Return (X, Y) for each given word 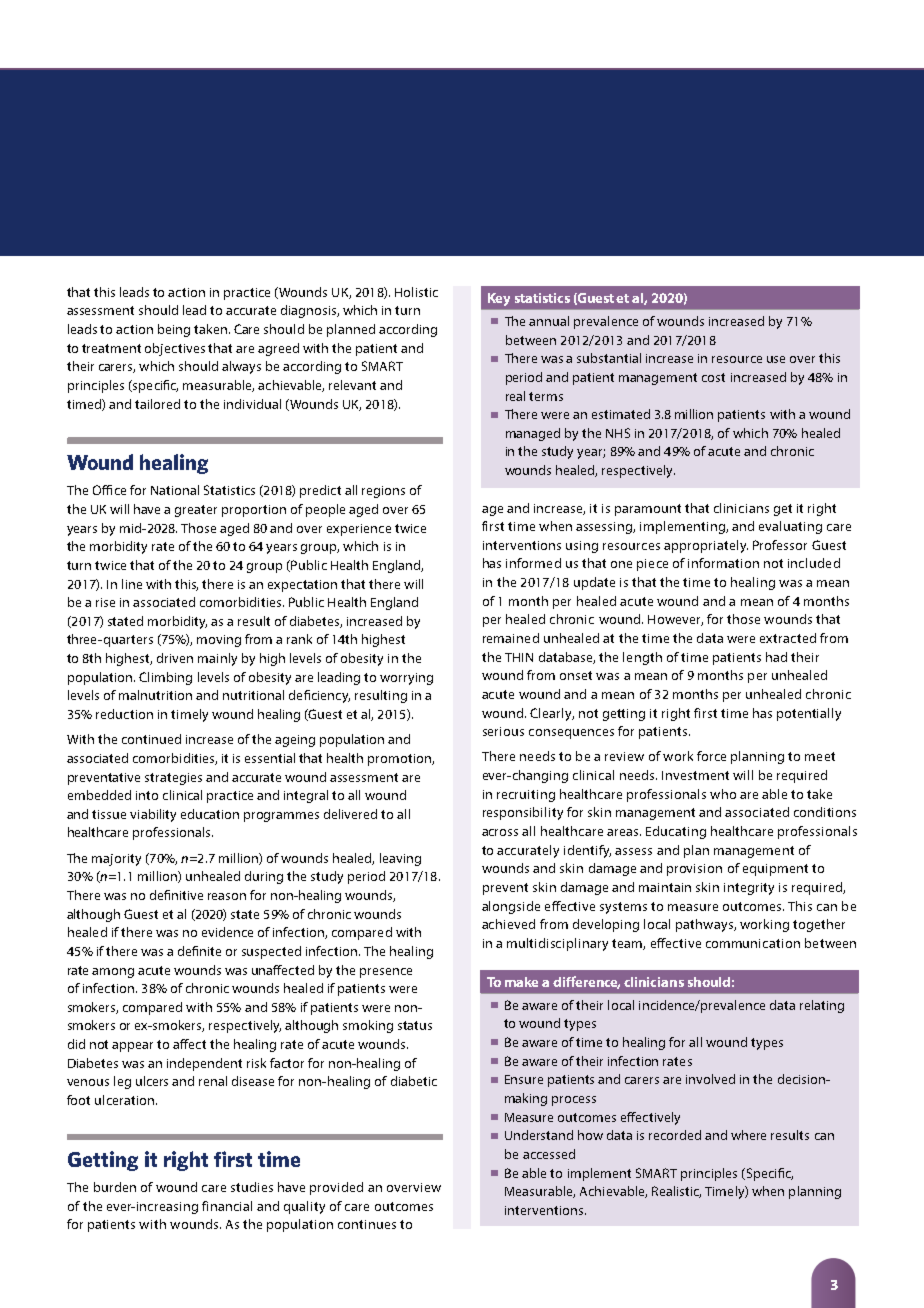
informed (533, 563)
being (174, 330)
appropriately (706, 546)
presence (386, 973)
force (711, 756)
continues (367, 1224)
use (776, 359)
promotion (400, 760)
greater (196, 511)
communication (753, 943)
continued (151, 739)
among (113, 973)
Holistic (416, 292)
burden (115, 1187)
